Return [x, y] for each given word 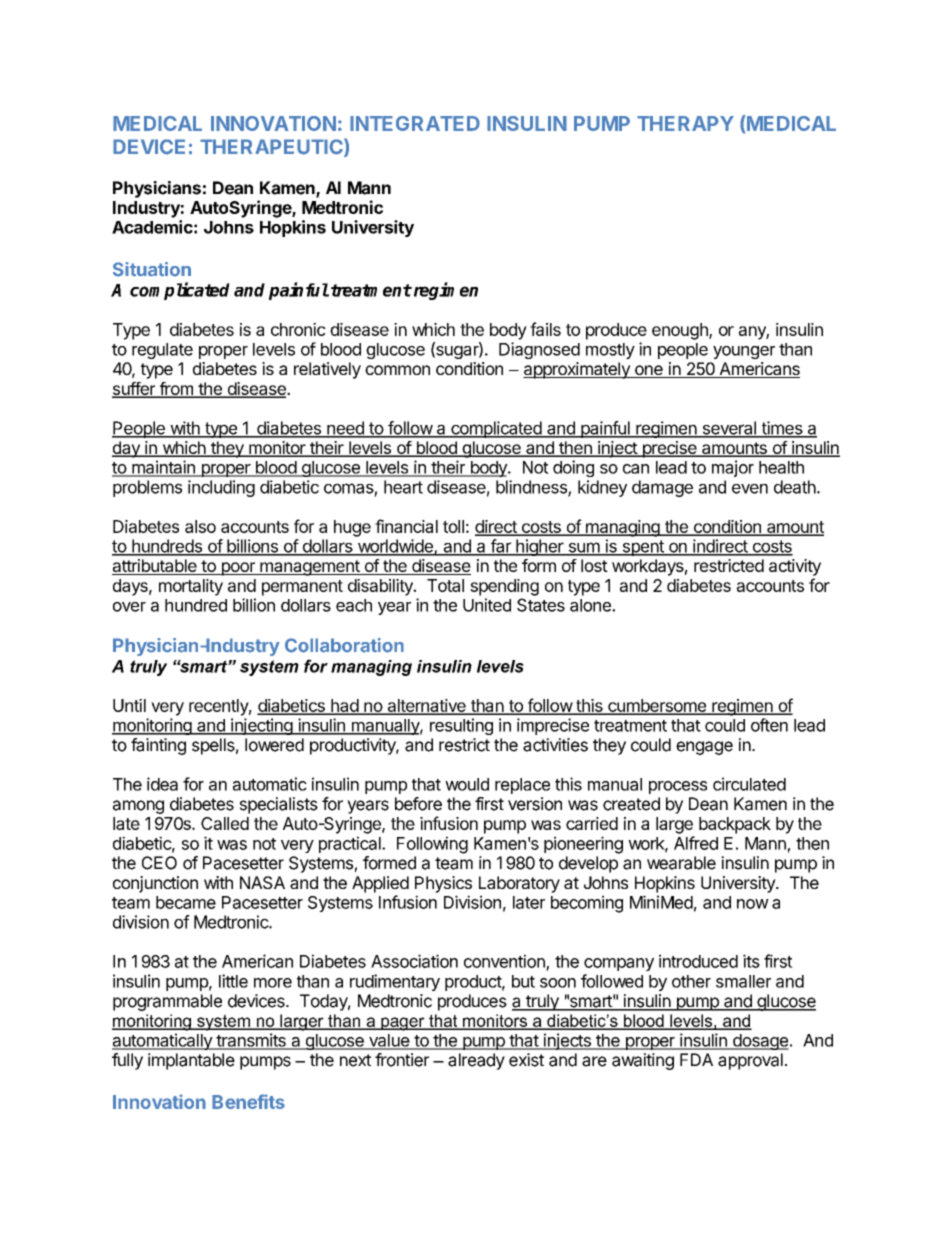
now [753, 904]
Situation [152, 269]
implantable [191, 1061]
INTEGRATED [415, 123]
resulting [461, 726]
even [750, 489]
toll [453, 526]
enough [681, 331]
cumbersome [657, 706]
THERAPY [685, 123]
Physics [443, 884]
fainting [158, 746]
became [186, 902]
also [200, 526]
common [397, 370]
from [176, 390]
